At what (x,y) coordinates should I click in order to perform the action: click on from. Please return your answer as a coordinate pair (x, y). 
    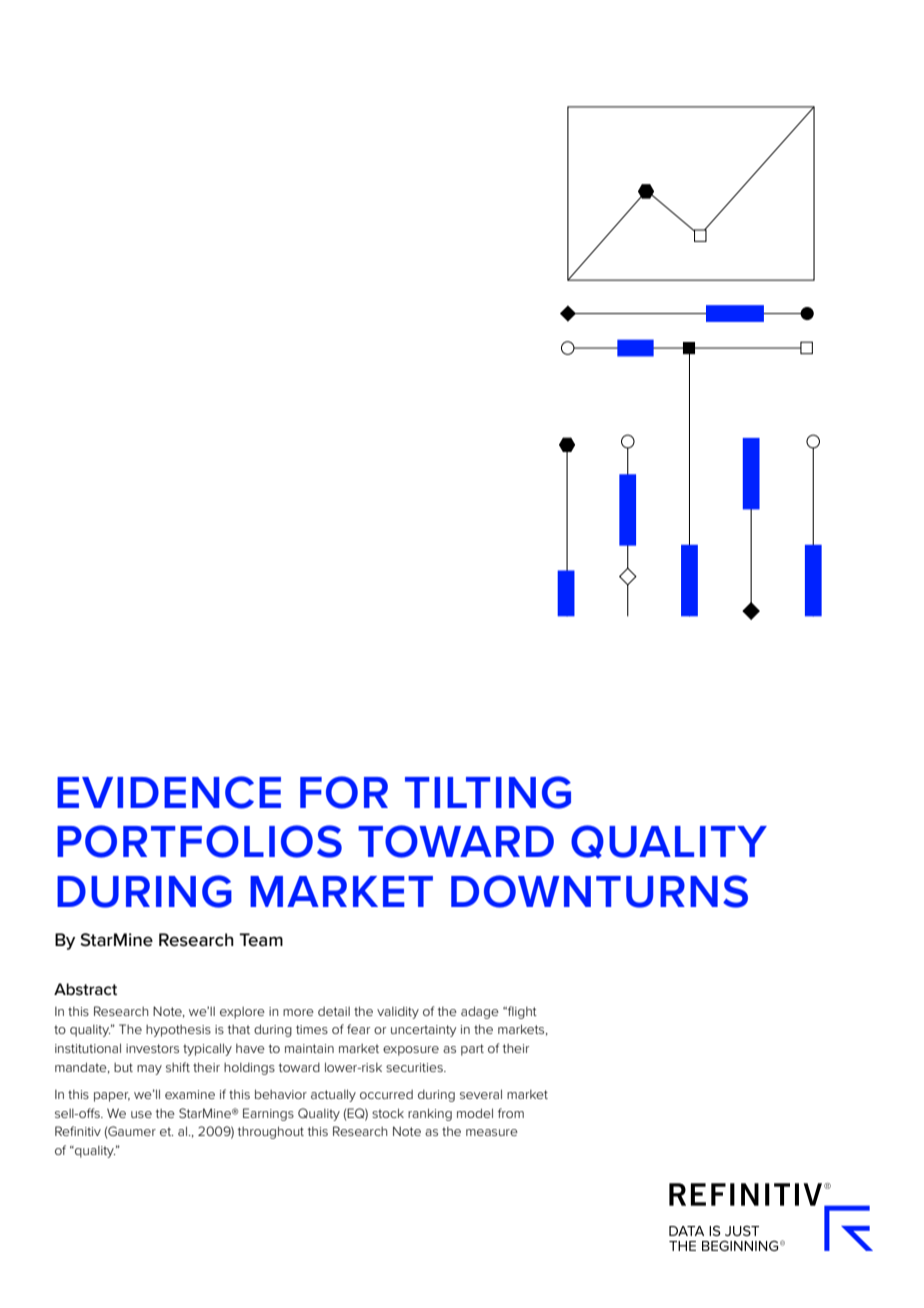
    Looking at the image, I should click on (511, 1113).
